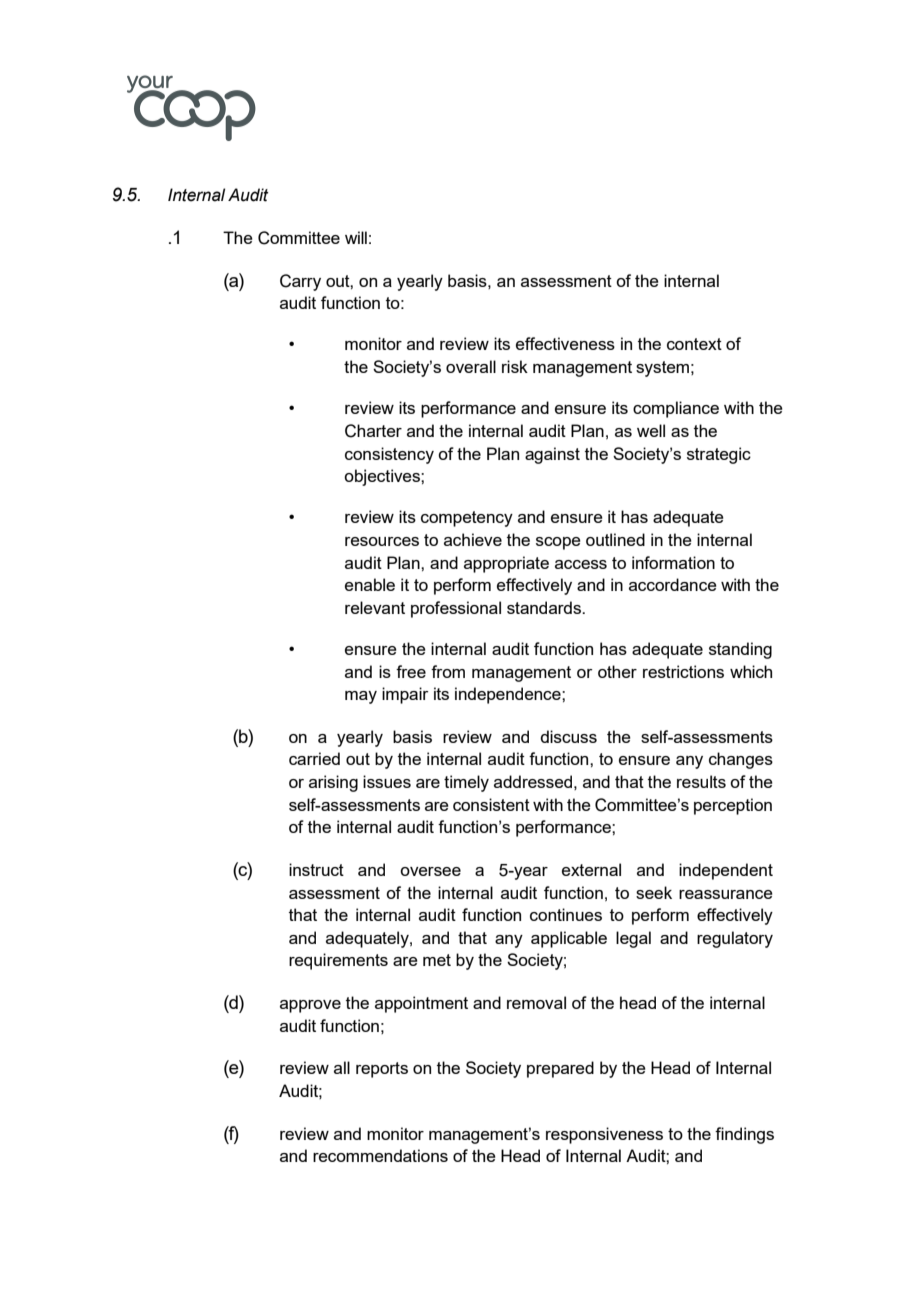  What do you see at coordinates (566, 914) in the document?
I see `continues` at bounding box center [566, 914].
